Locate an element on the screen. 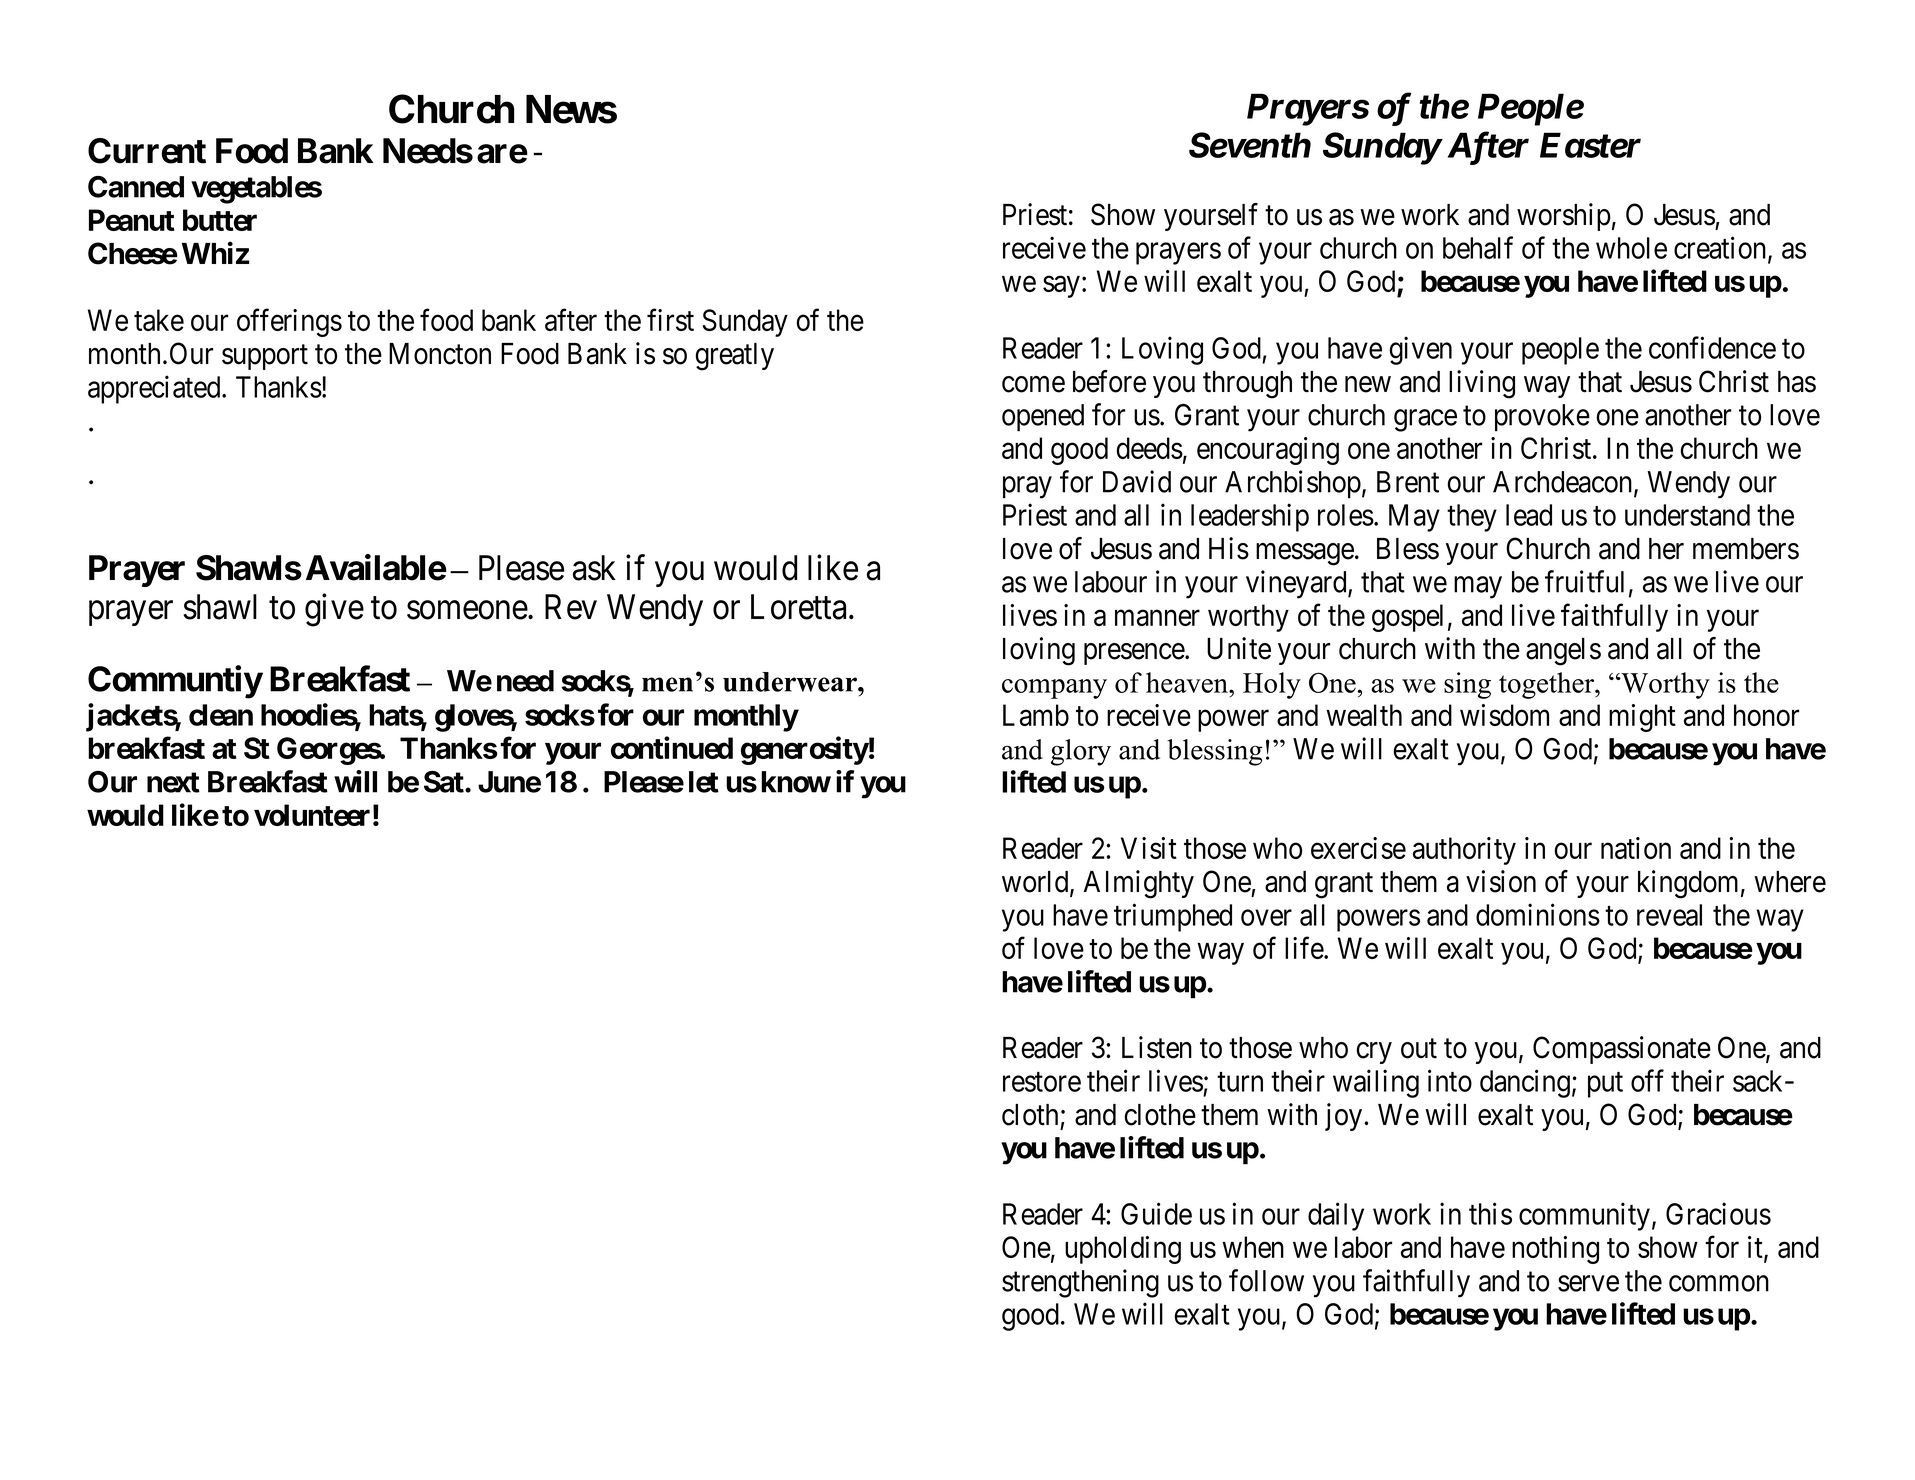 This screenshot has width=1915, height=1480. opened is located at coordinates (1043, 418).
